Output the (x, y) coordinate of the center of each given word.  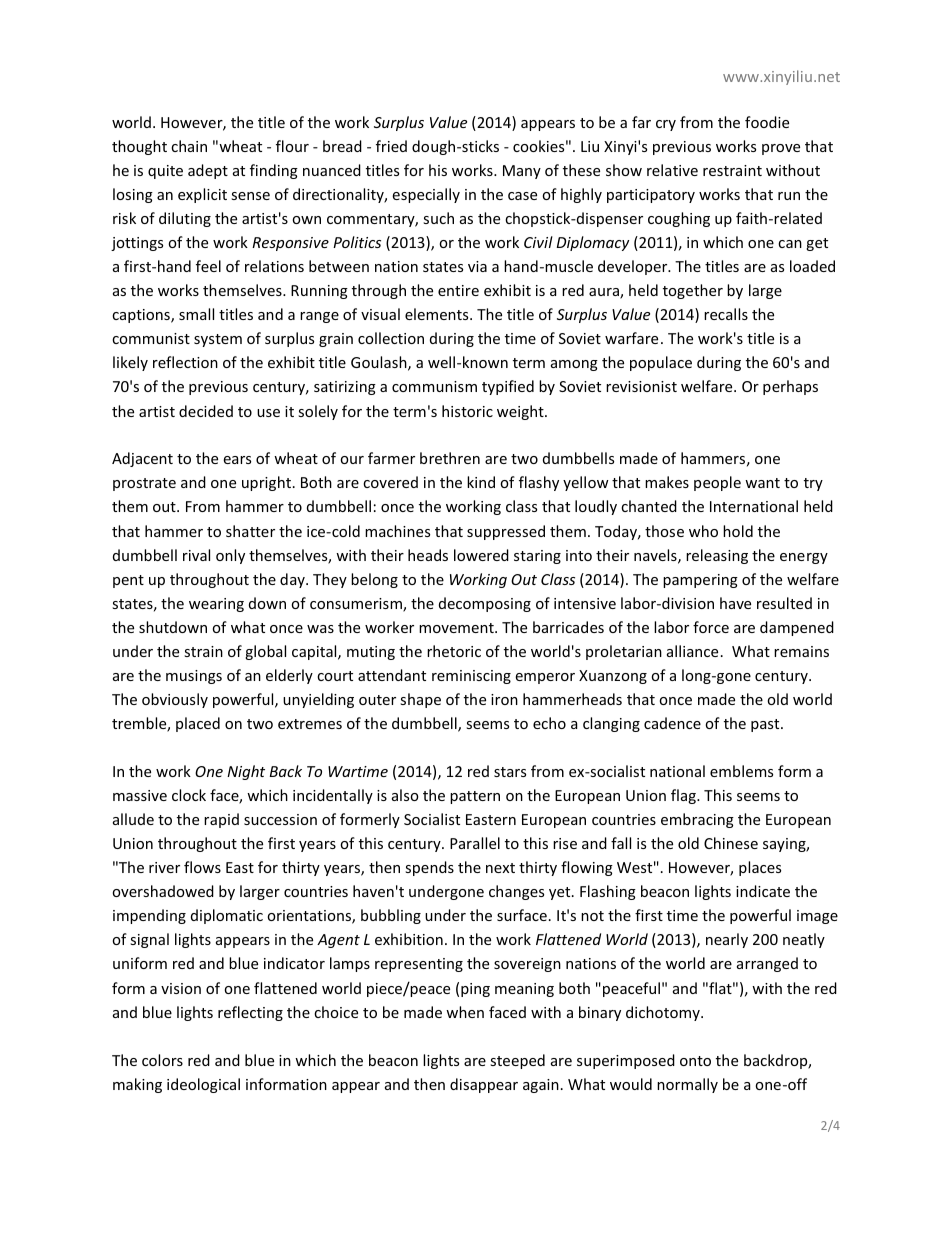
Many (522, 172)
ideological (203, 1085)
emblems (741, 771)
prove (781, 149)
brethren (450, 458)
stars (510, 772)
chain (189, 146)
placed (198, 724)
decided (206, 411)
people (717, 483)
